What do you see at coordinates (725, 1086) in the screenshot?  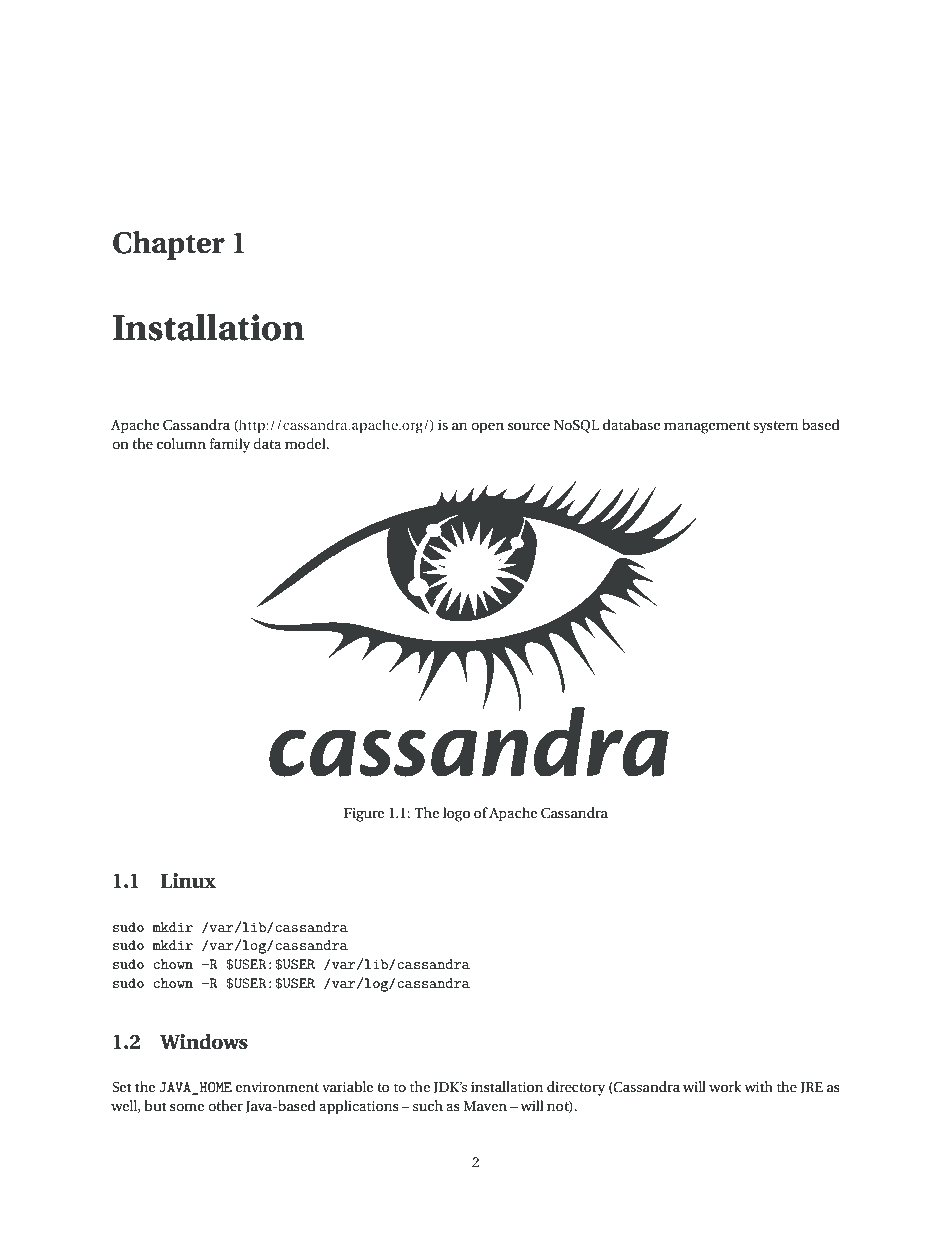 I see `work` at bounding box center [725, 1086].
